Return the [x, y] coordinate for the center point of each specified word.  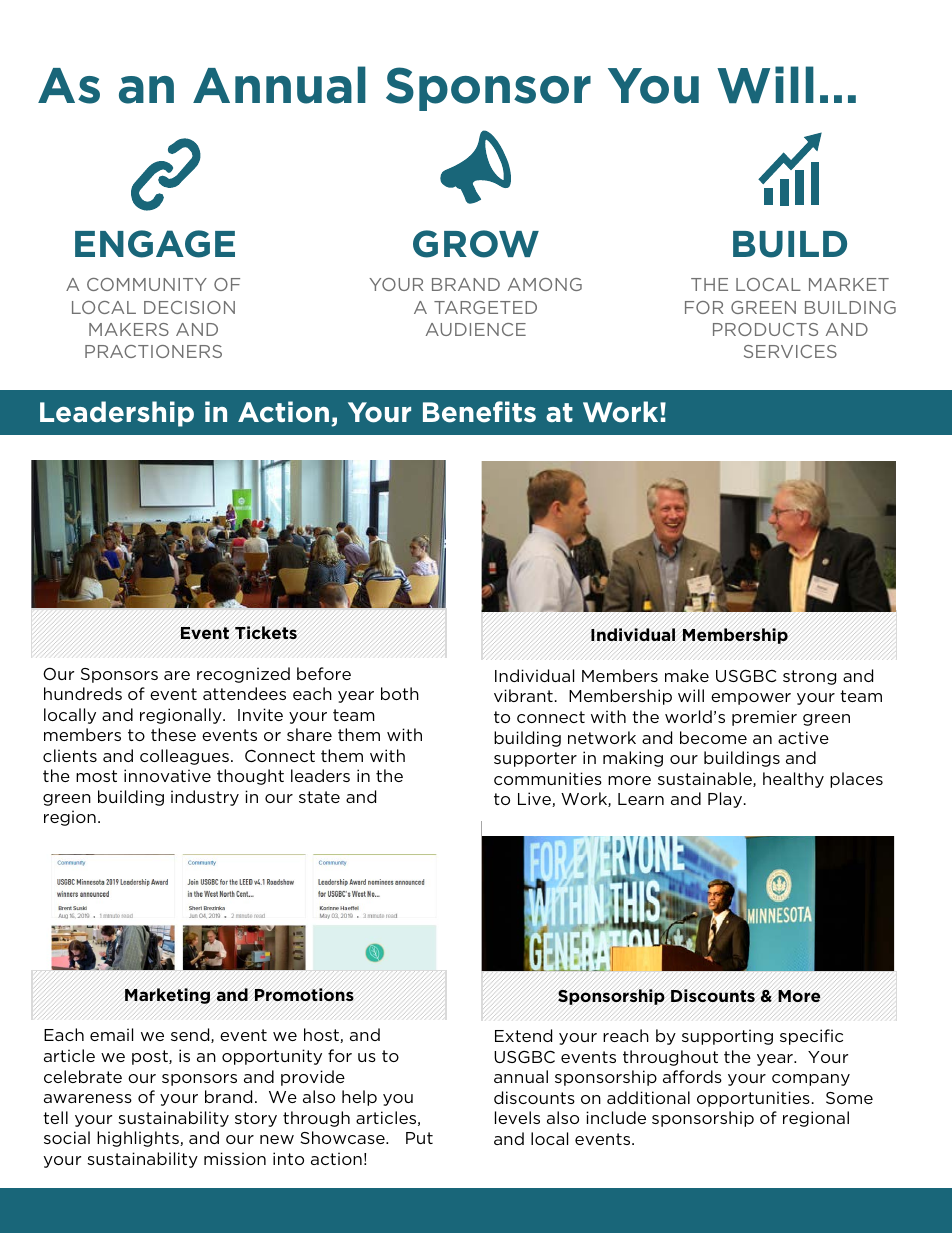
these [173, 734]
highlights [139, 1139]
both [400, 693]
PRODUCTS [765, 329]
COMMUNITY [147, 284]
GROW [476, 244]
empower [751, 699]
